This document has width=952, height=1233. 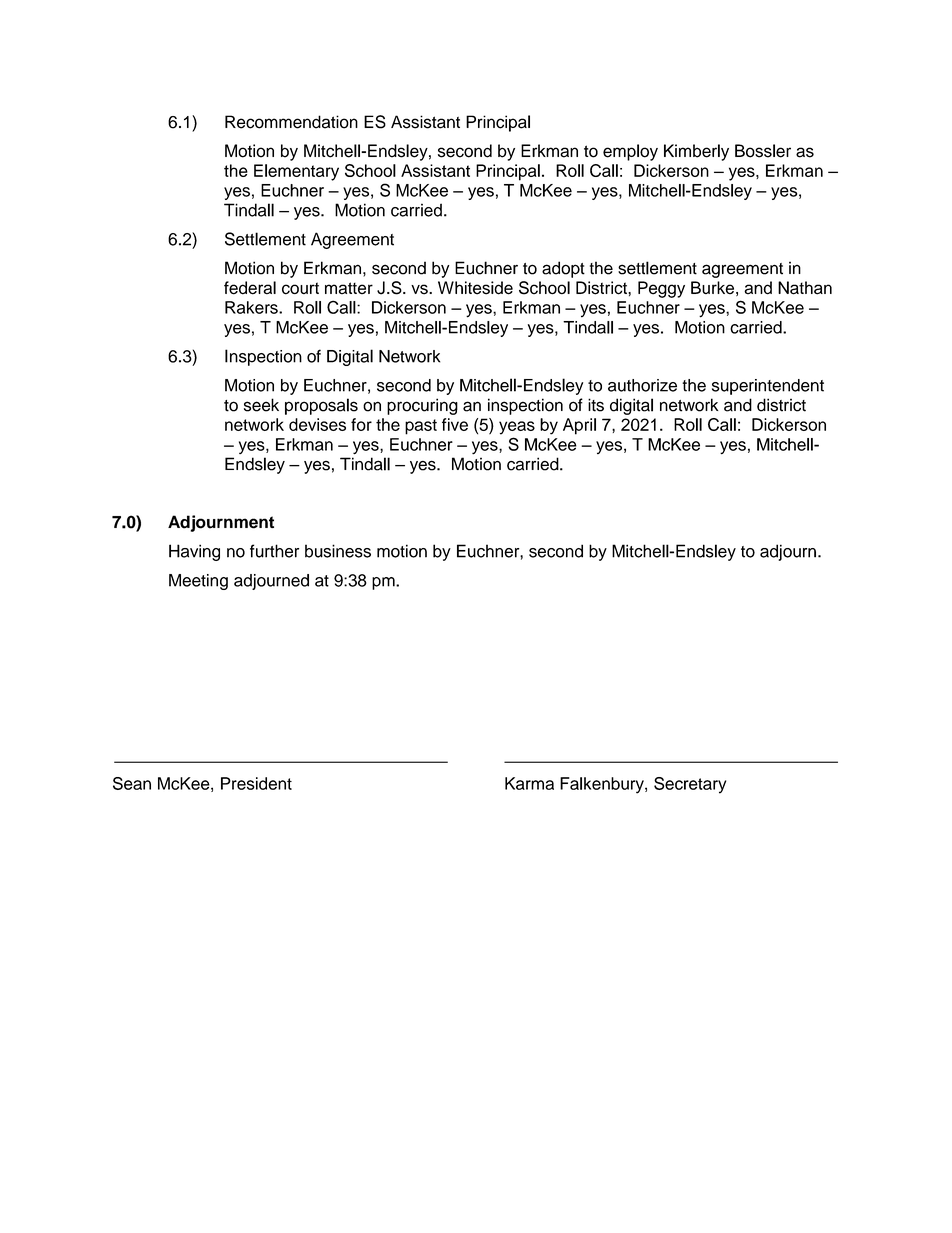 I want to click on Karma, so click(x=529, y=783).
